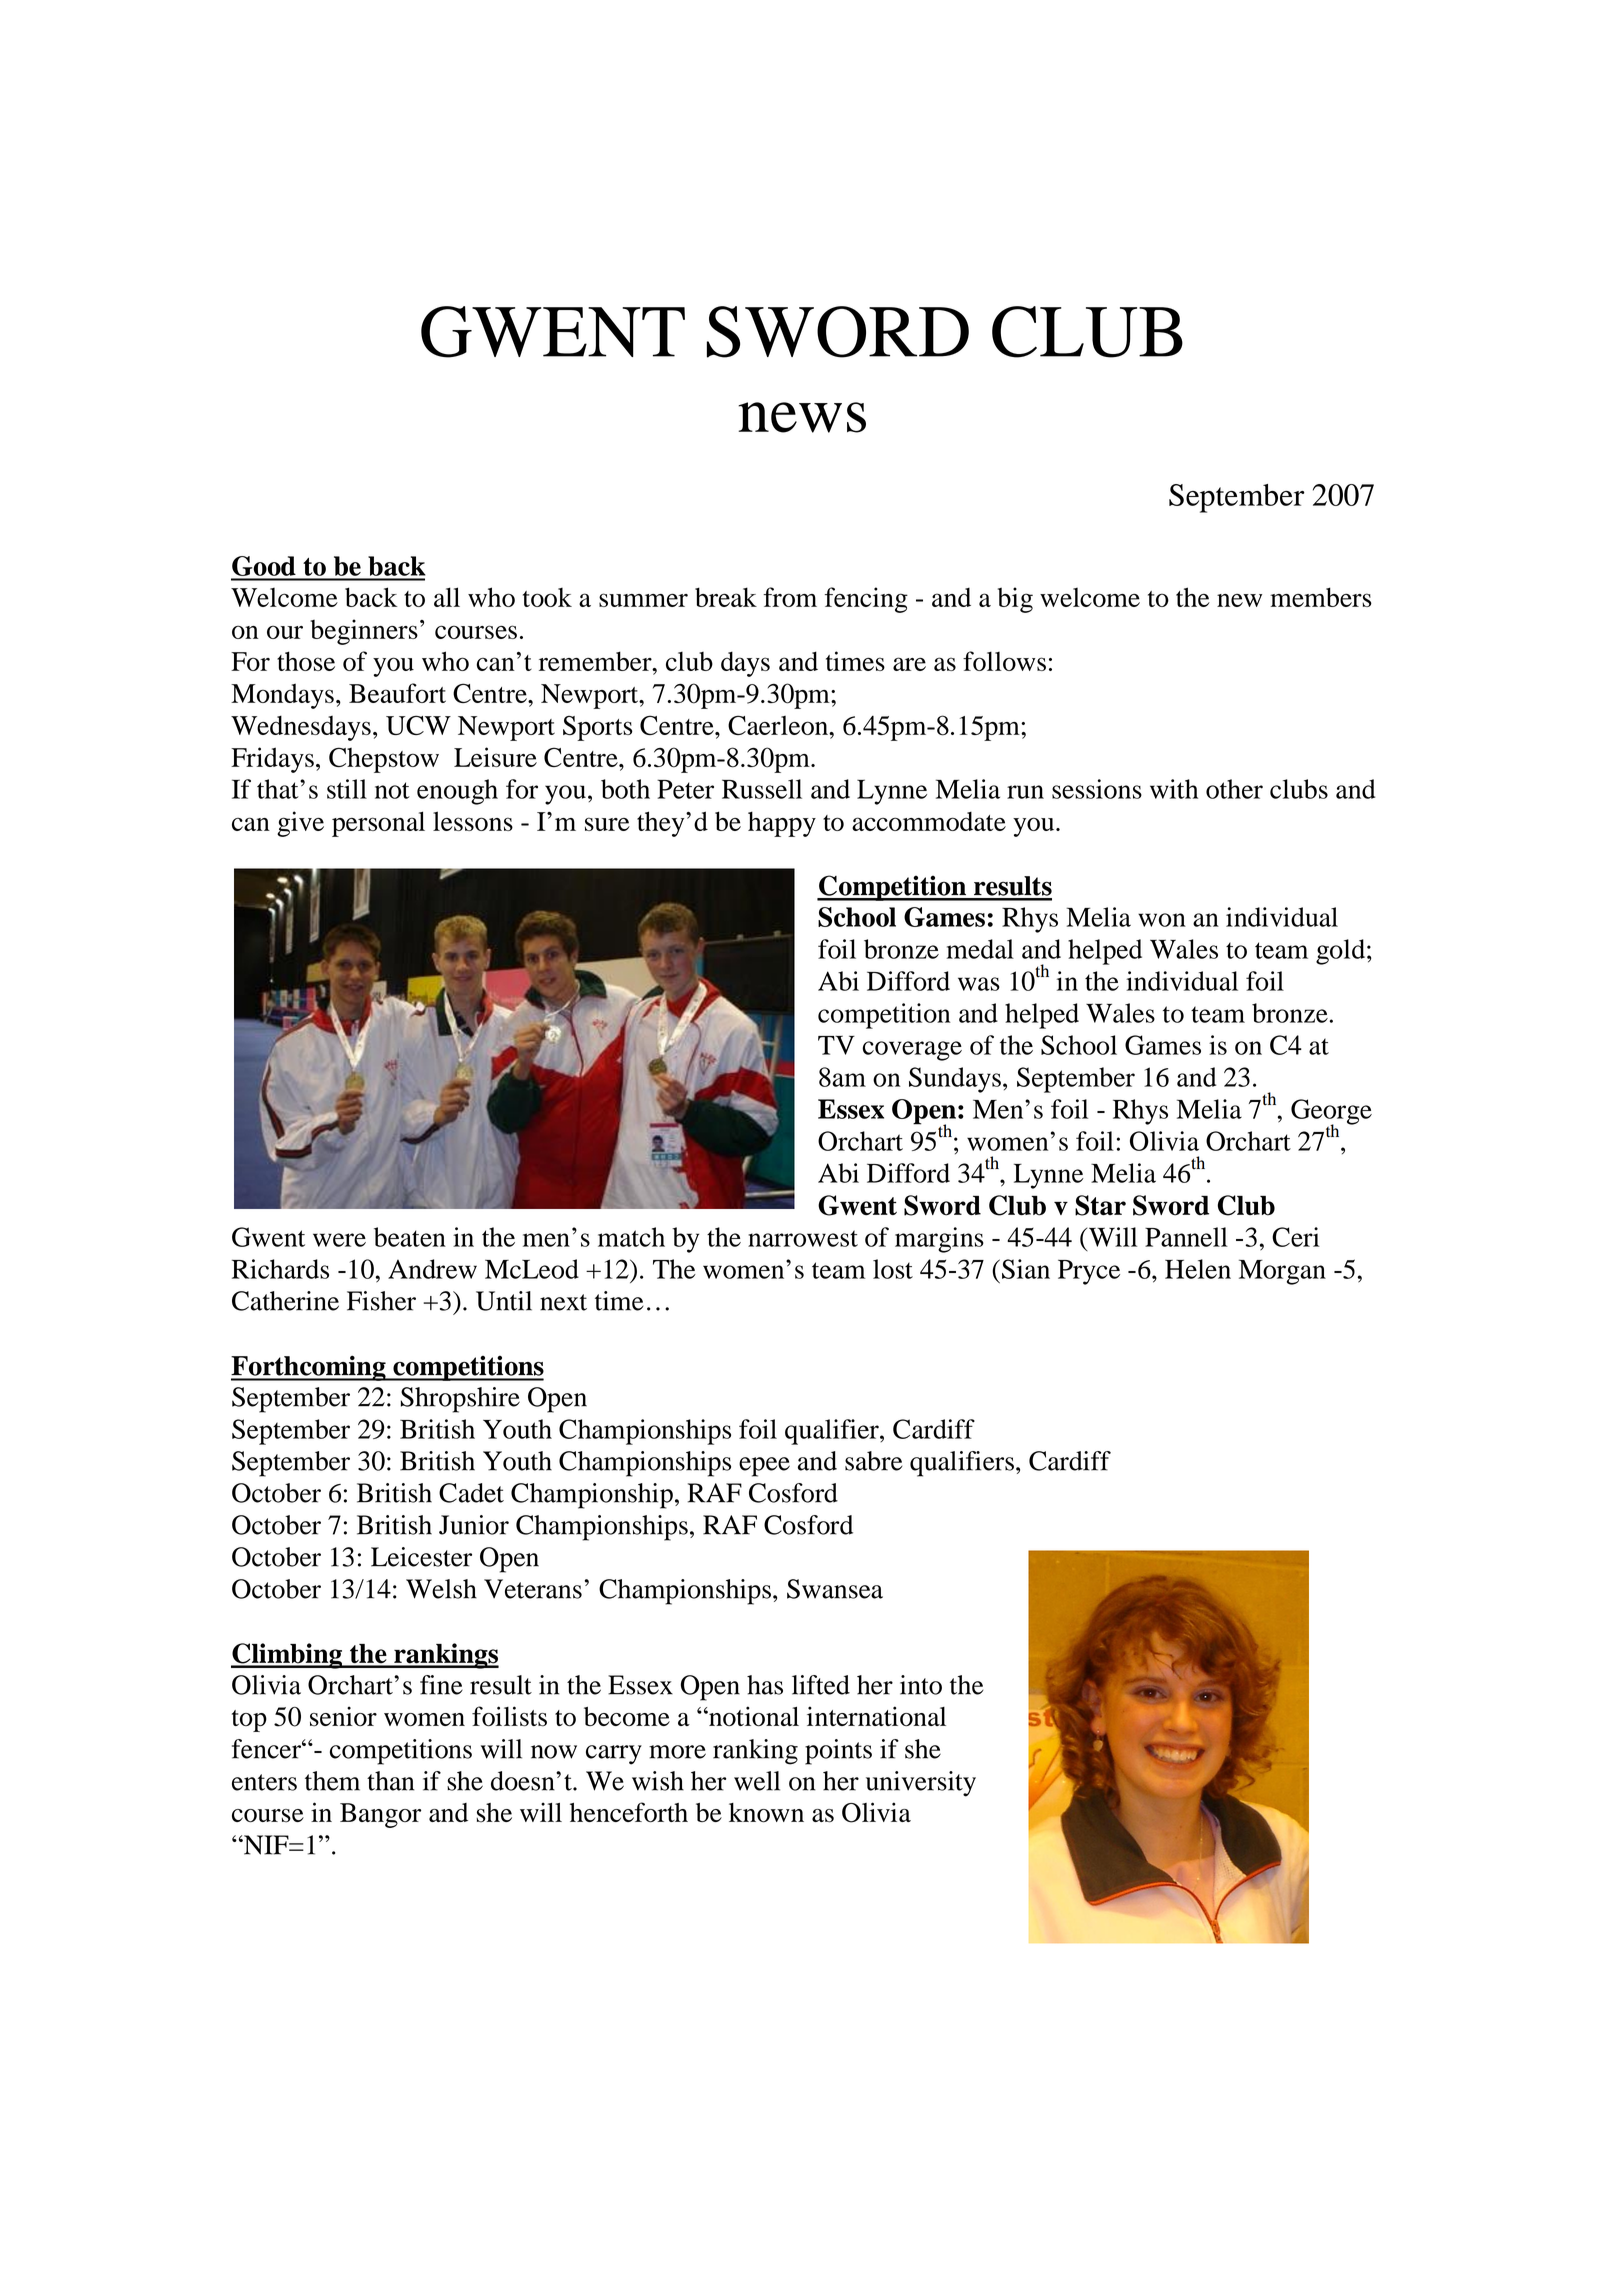  What do you see at coordinates (1321, 597) in the screenshot?
I see `members` at bounding box center [1321, 597].
